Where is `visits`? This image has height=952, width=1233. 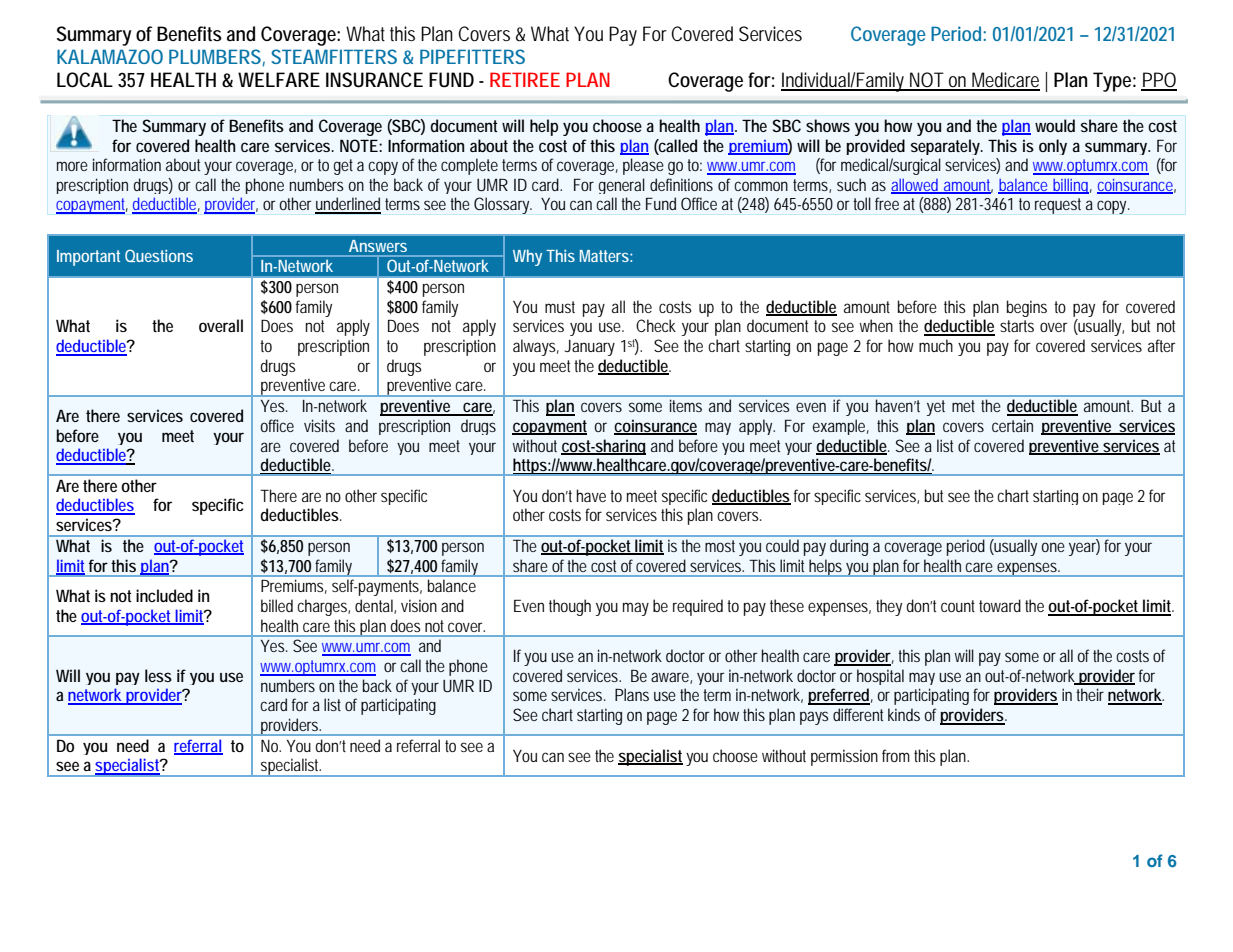 visits is located at coordinates (319, 425).
